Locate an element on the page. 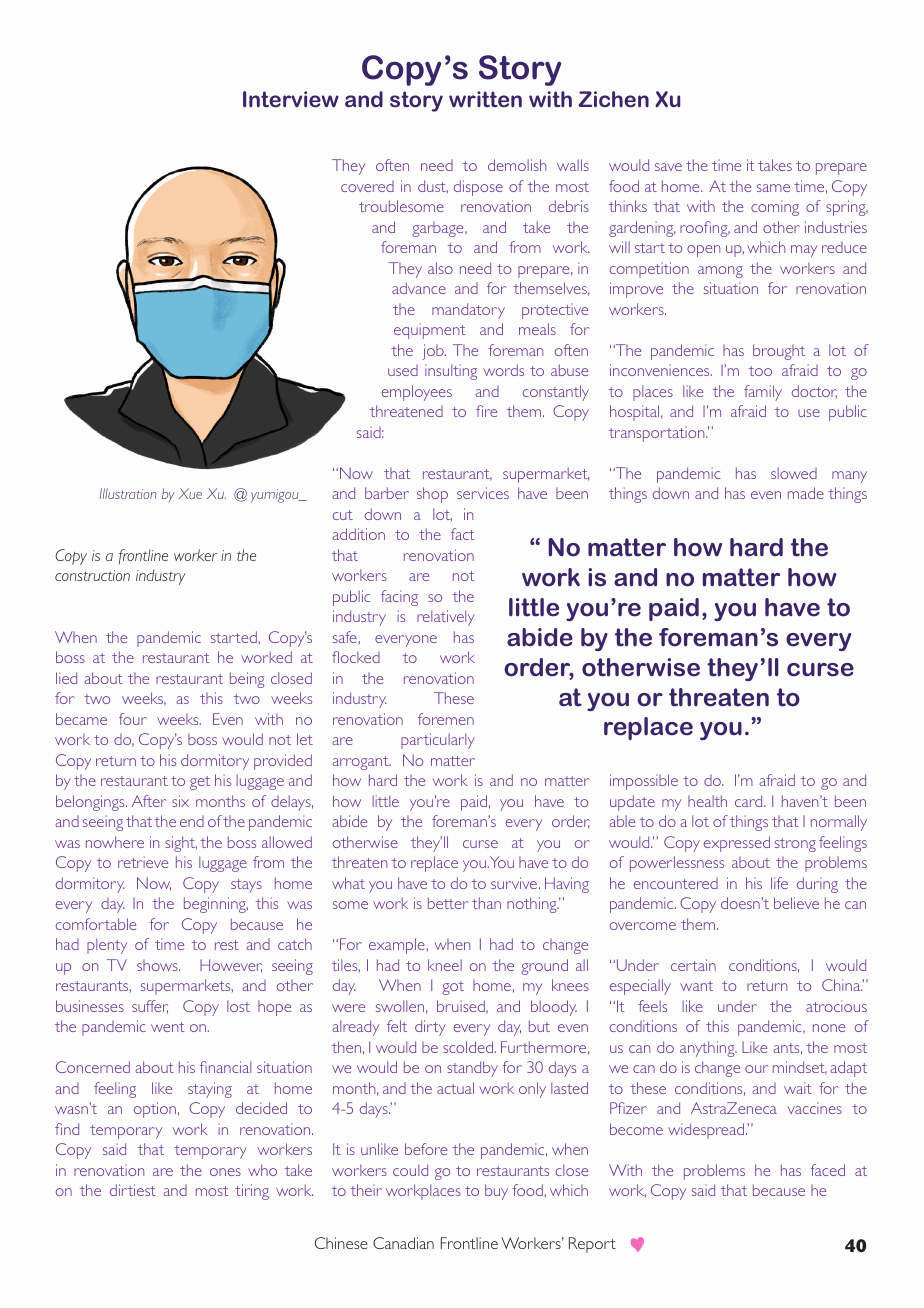  retrieve is located at coordinates (143, 862).
